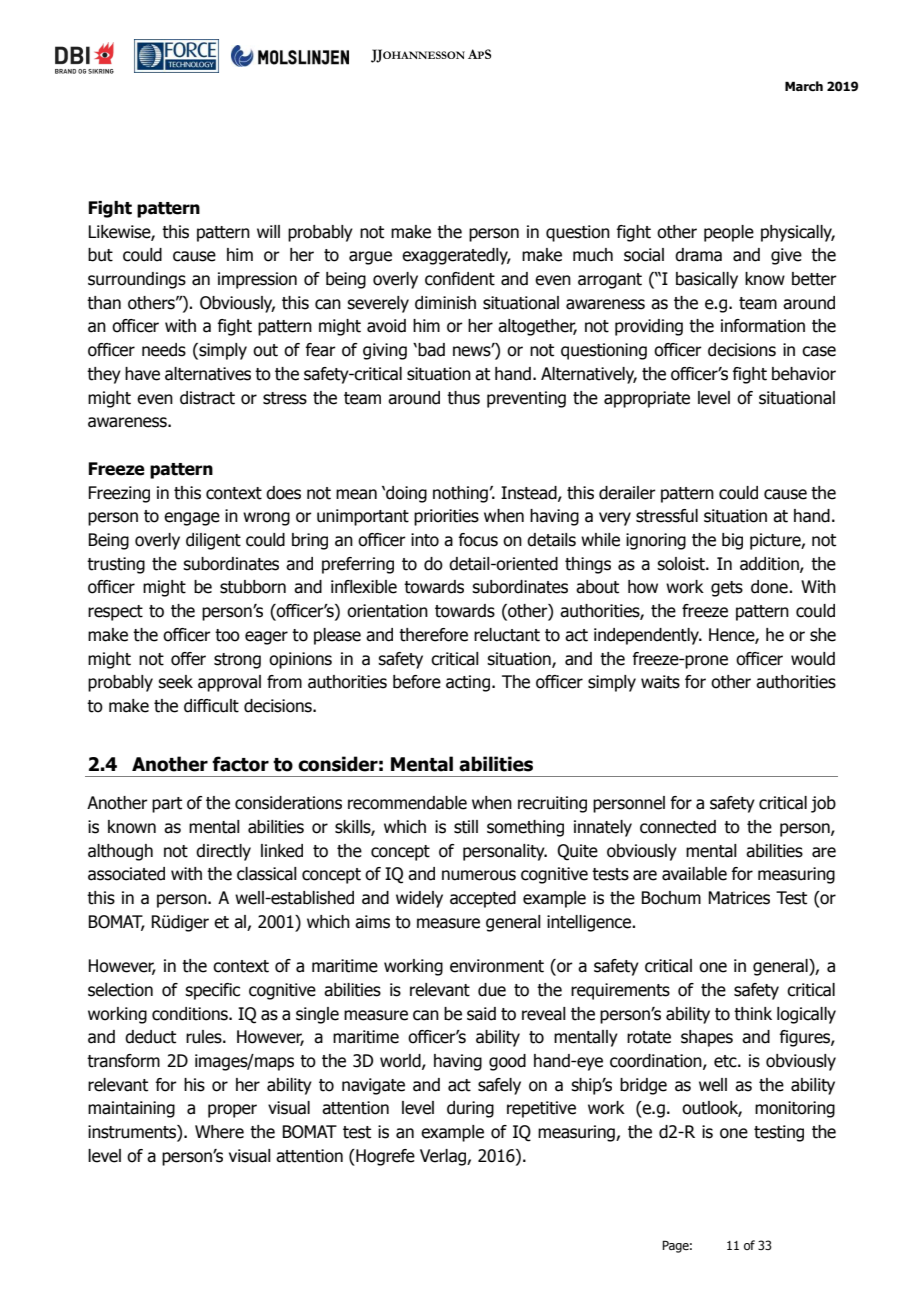 The height and width of the screenshot is (1308, 924). I want to click on available, so click(694, 874).
